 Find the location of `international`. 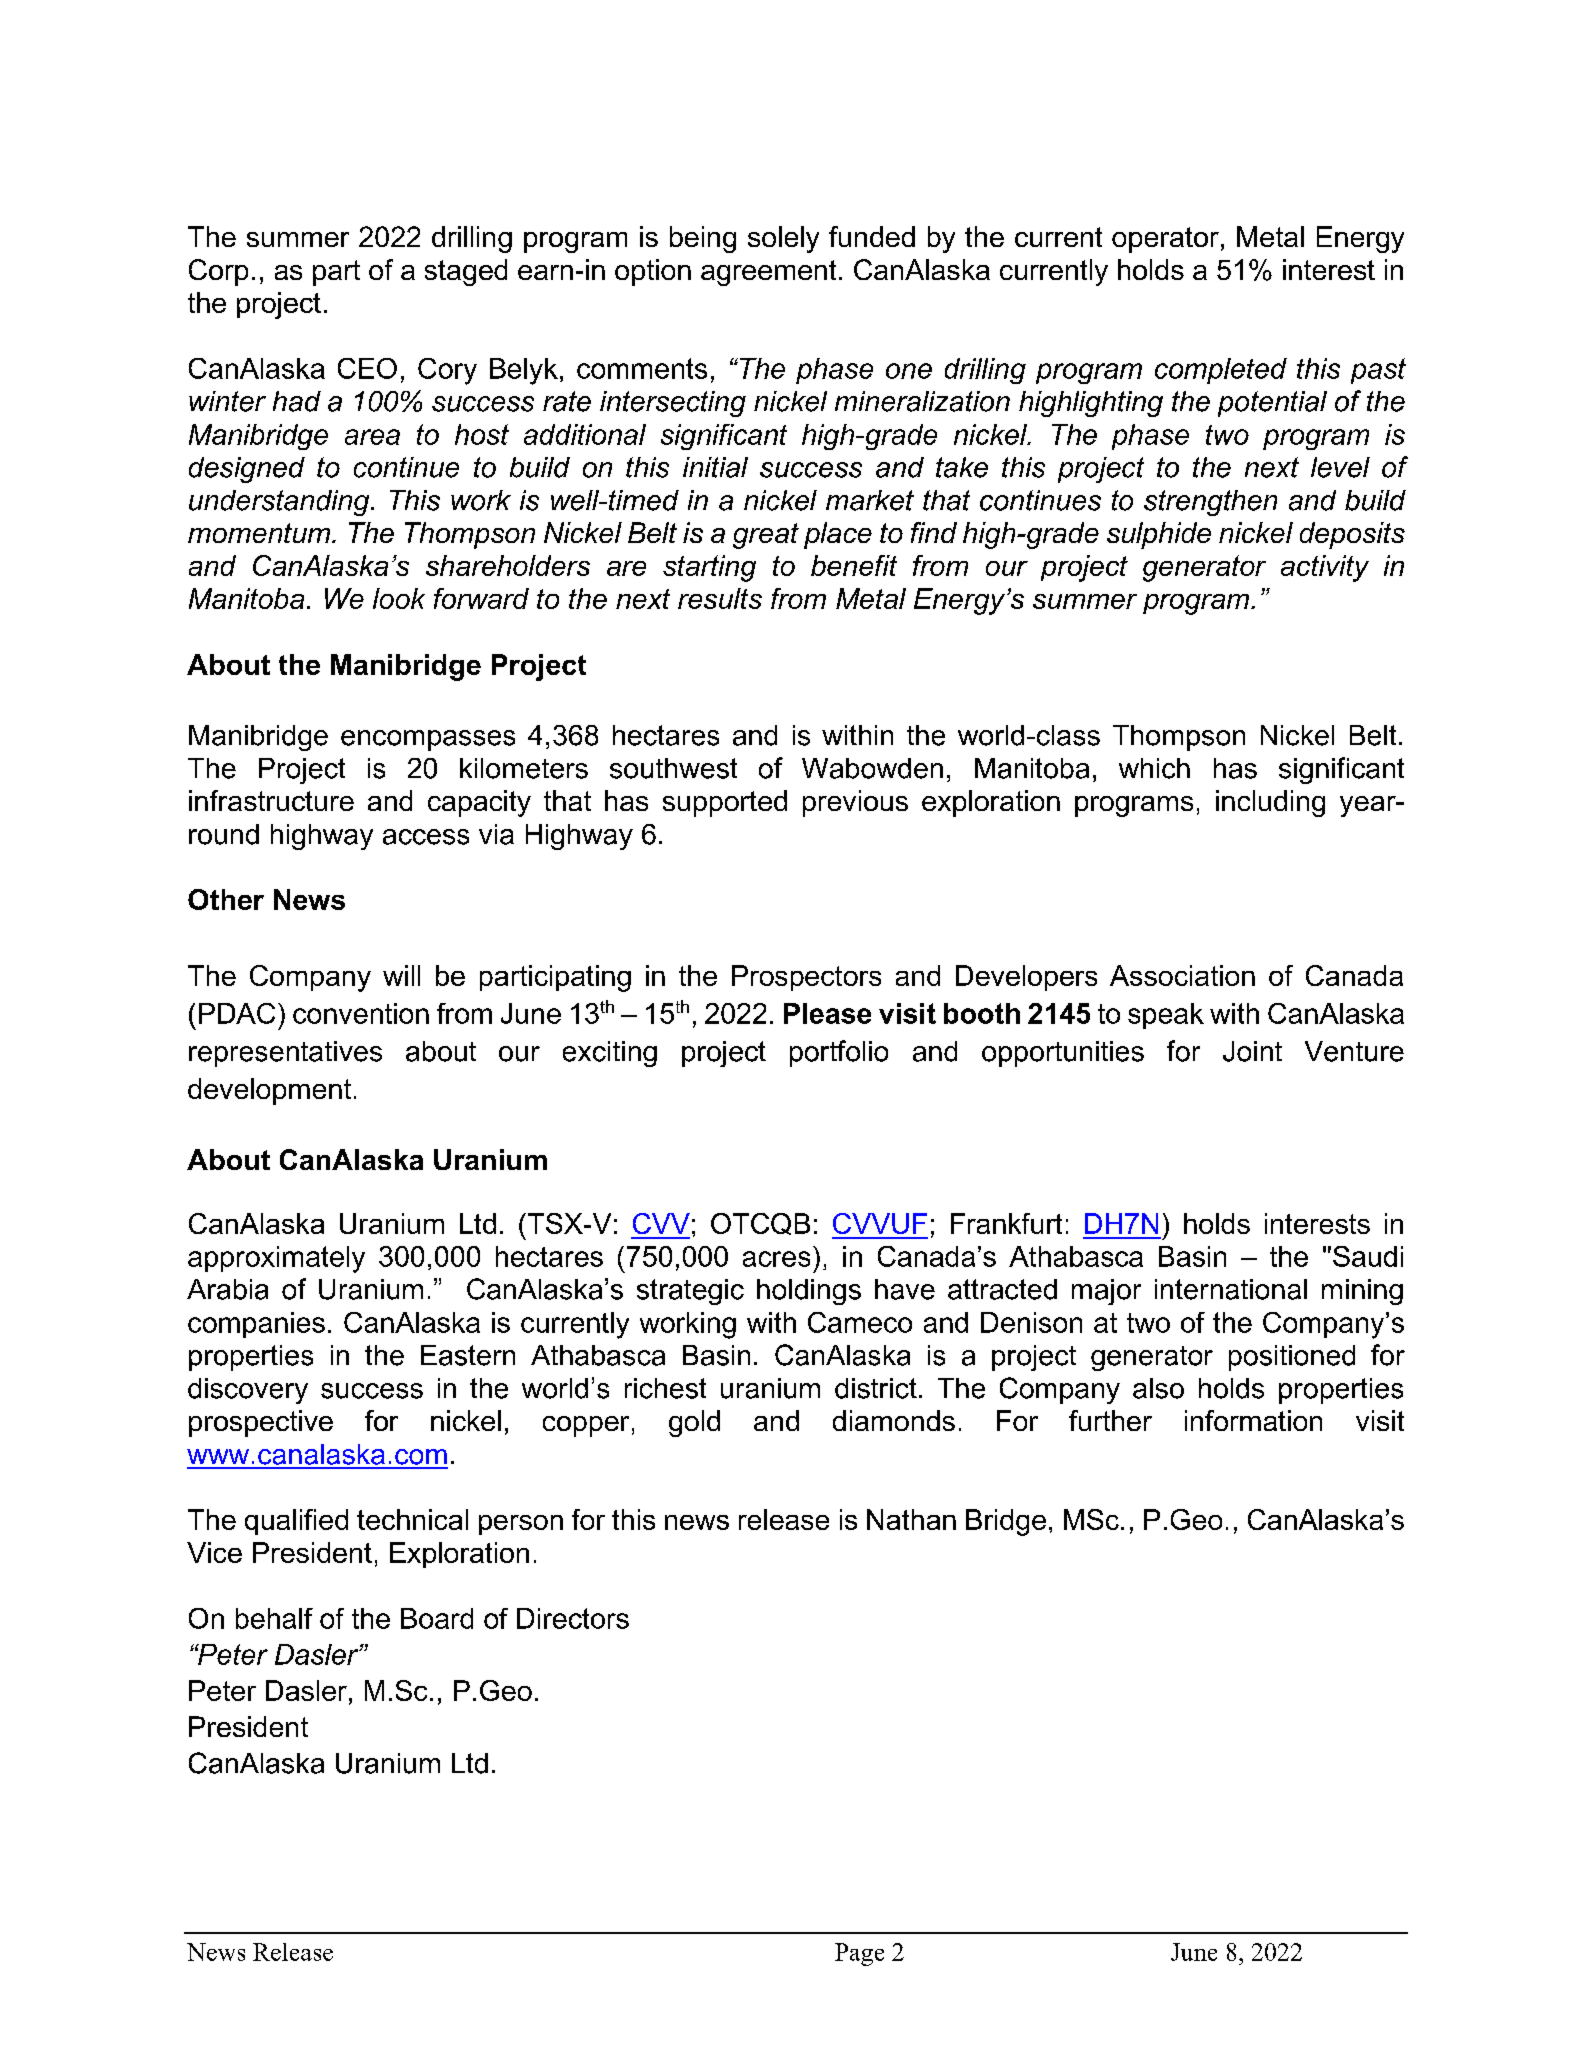

international is located at coordinates (1231, 1289).
